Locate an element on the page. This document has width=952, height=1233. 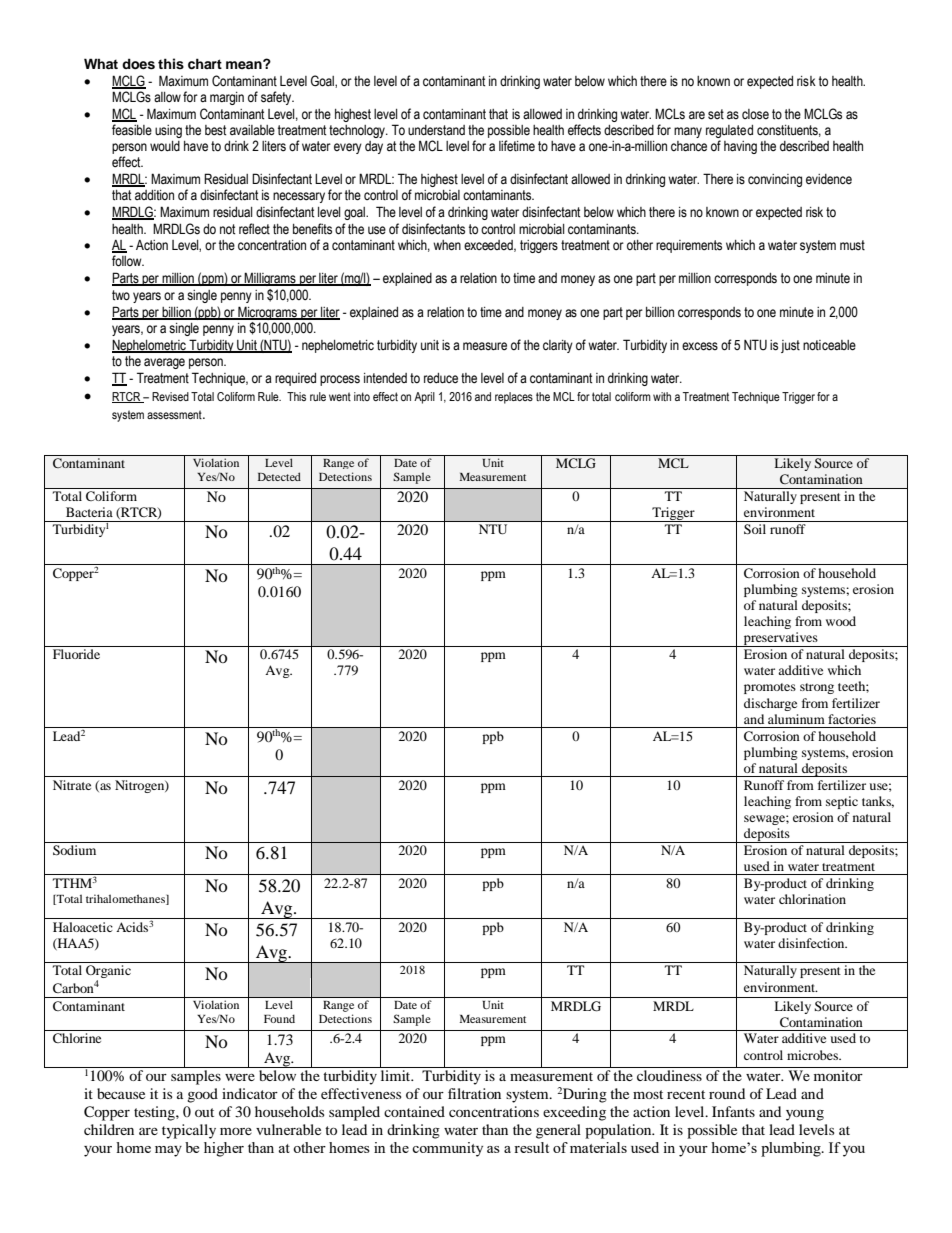
preservatives is located at coordinates (781, 639).
